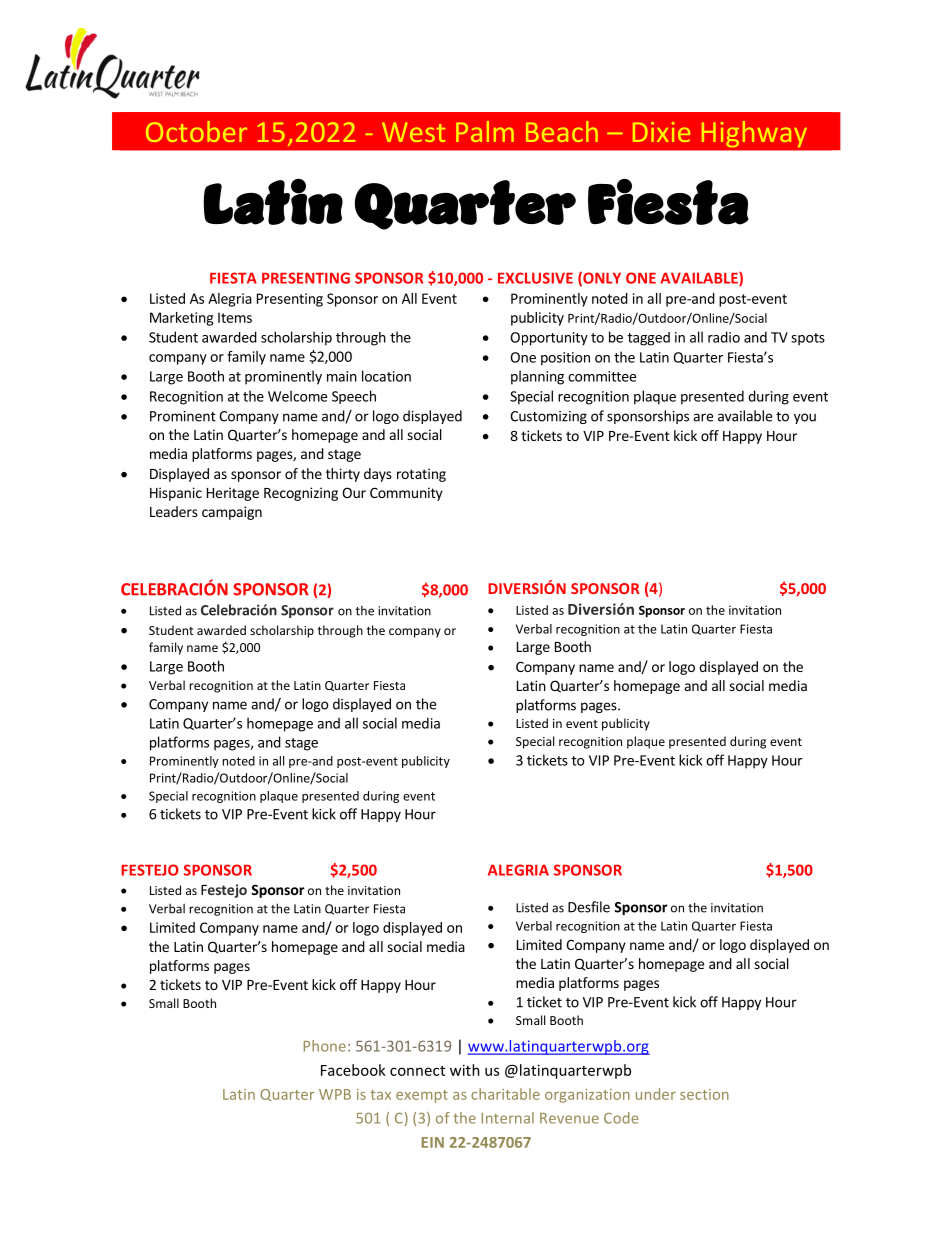  What do you see at coordinates (174, 511) in the screenshot?
I see `Leaders` at bounding box center [174, 511].
